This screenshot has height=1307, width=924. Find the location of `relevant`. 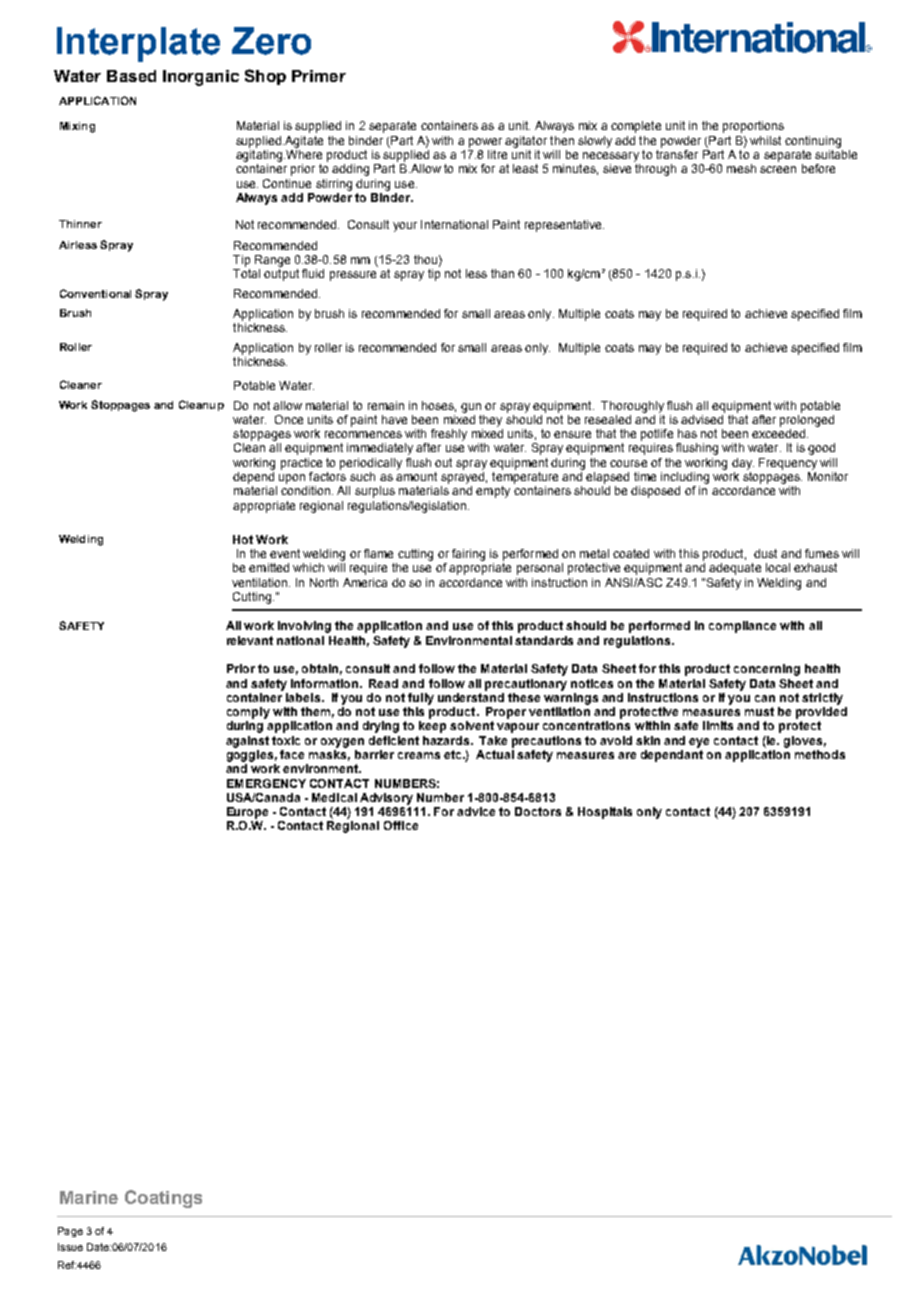

relevant is located at coordinates (250, 640).
